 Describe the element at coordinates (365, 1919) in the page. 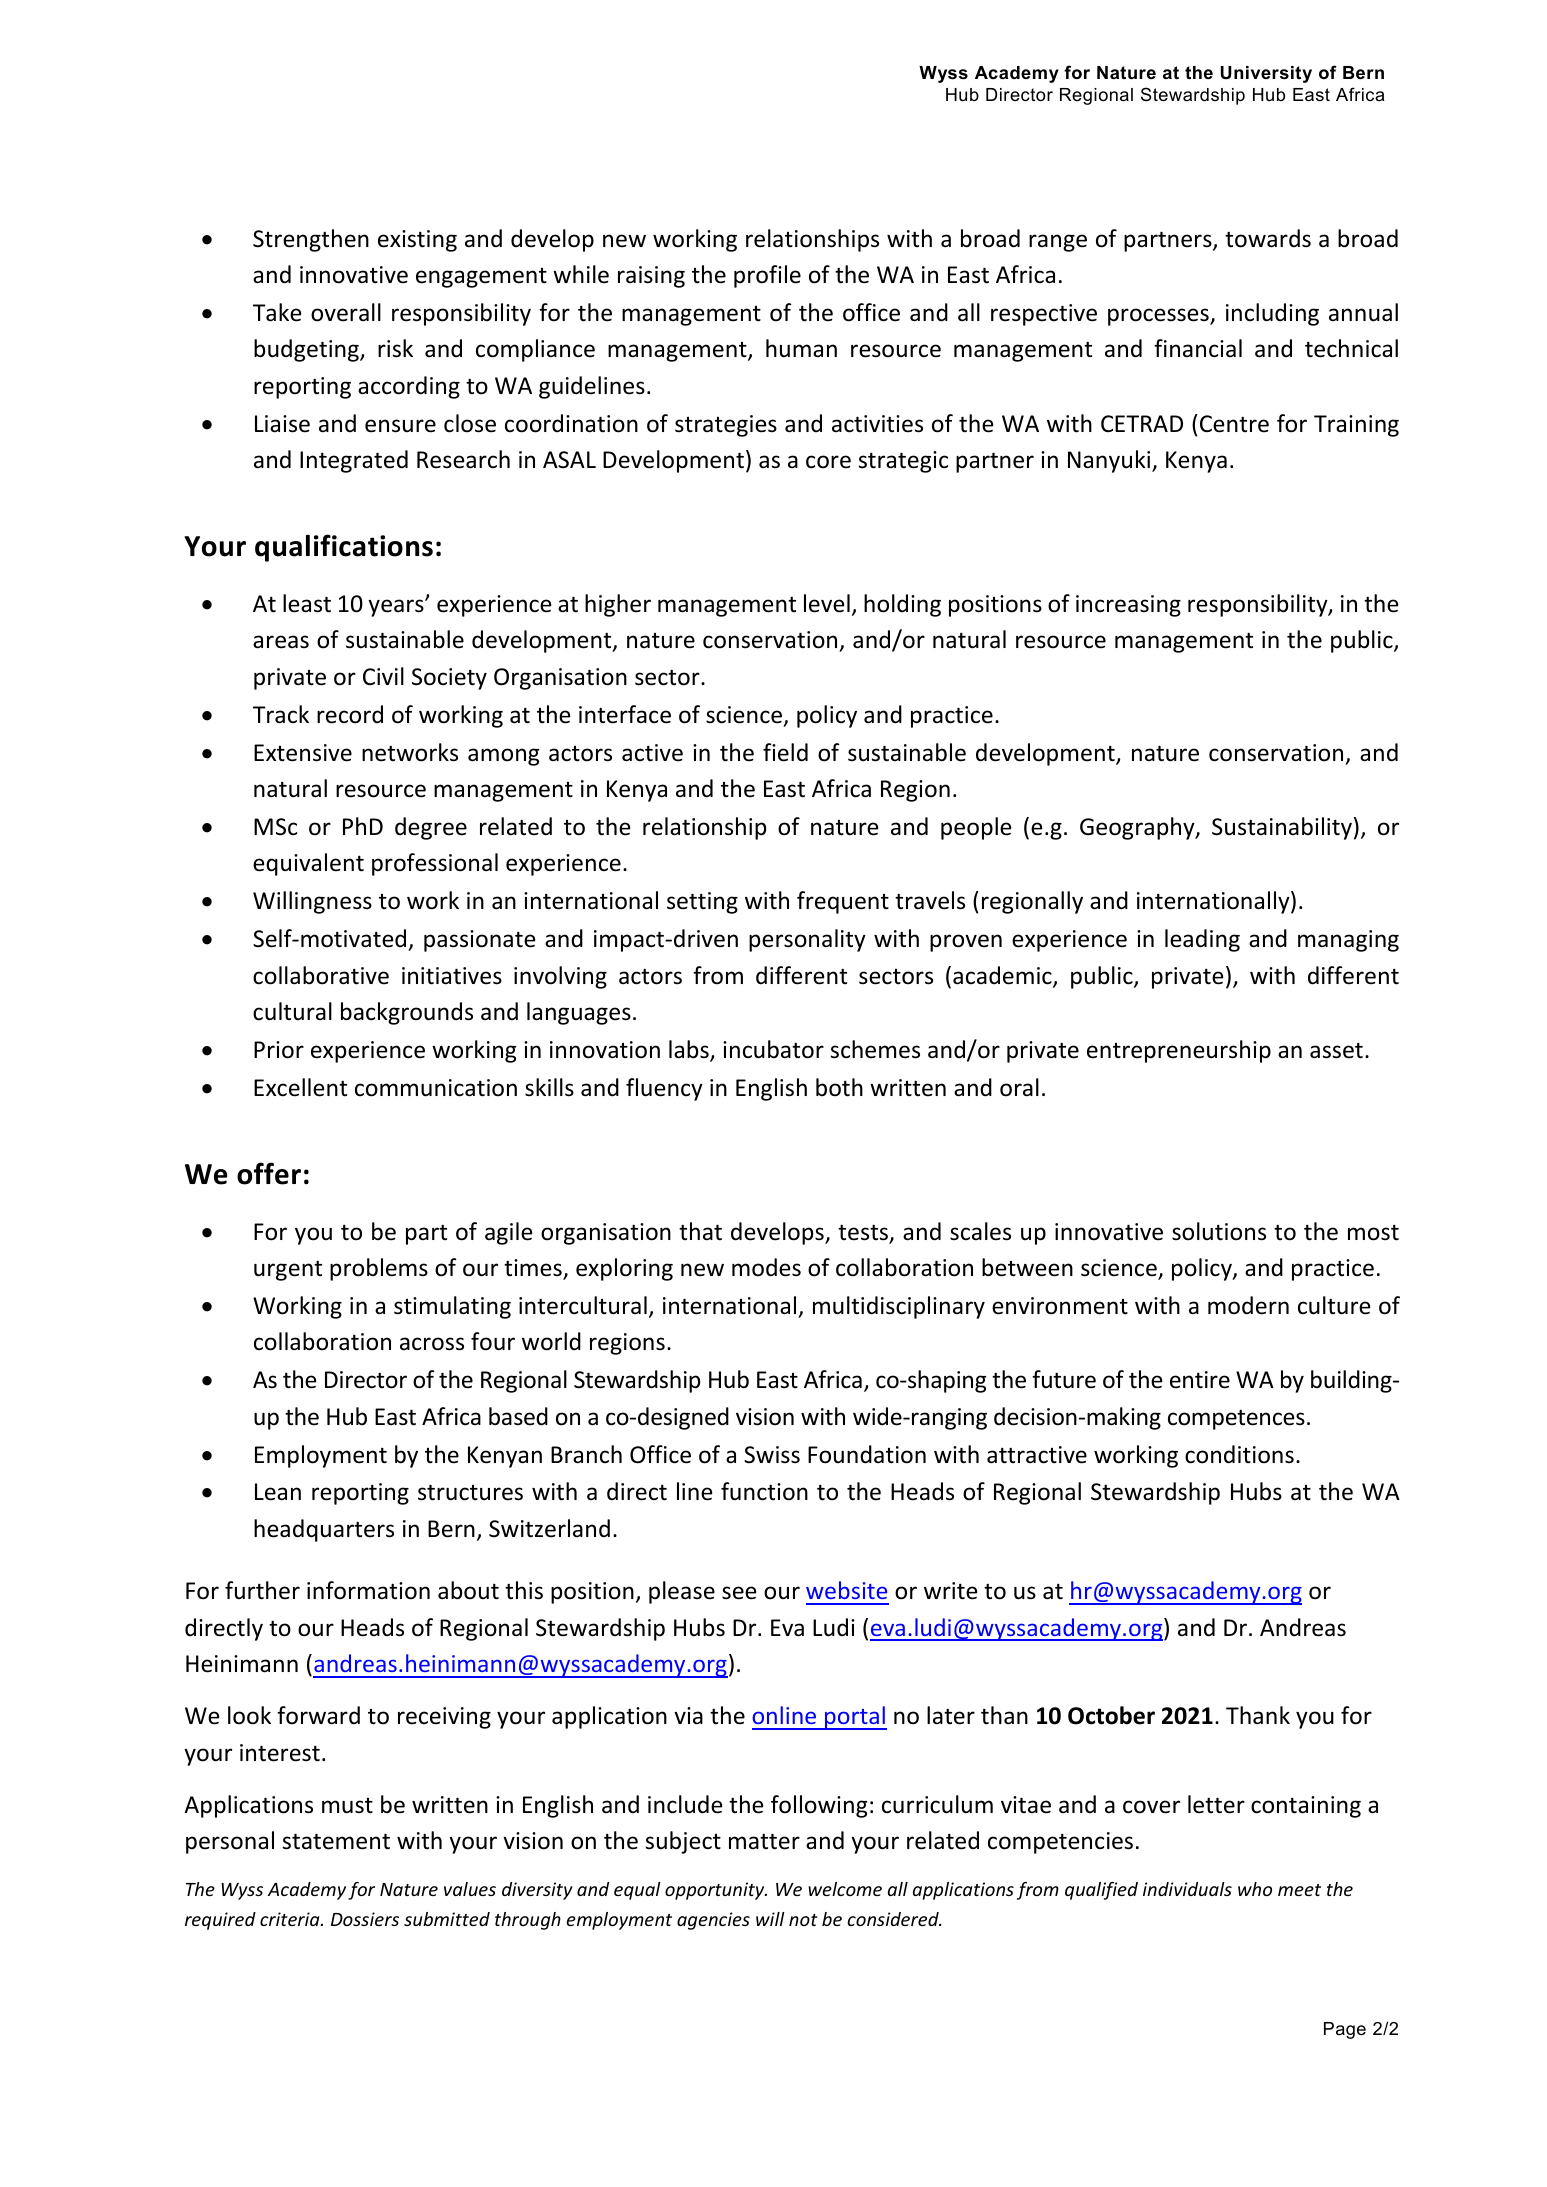

I see `Dossiers` at that location.
